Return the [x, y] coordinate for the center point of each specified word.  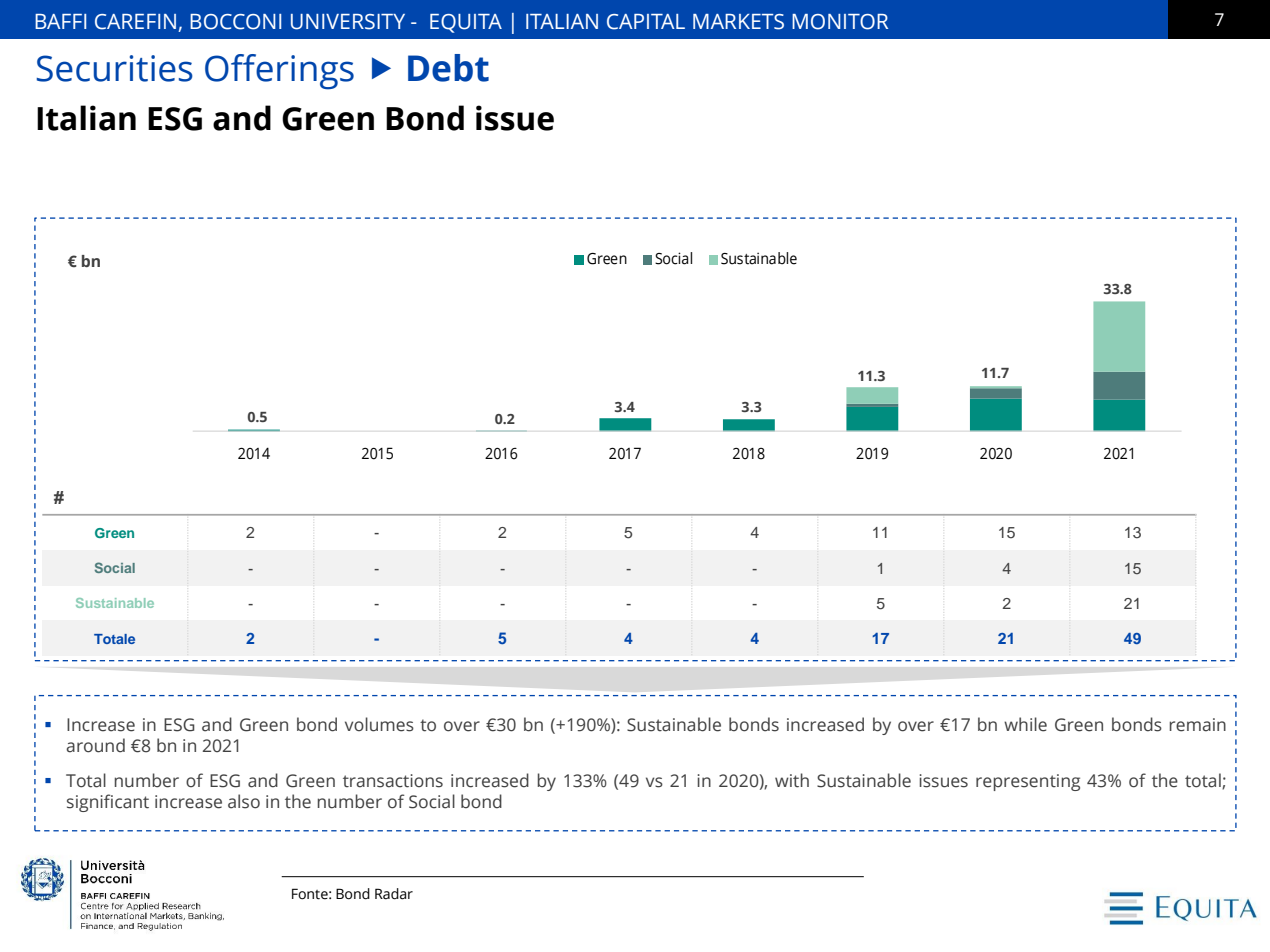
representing [1028, 782]
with [792, 780]
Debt [448, 68]
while [1025, 724]
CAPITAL [646, 22]
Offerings [279, 72]
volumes [379, 724]
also [244, 801]
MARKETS [738, 22]
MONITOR [840, 22]
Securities [115, 68]
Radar [394, 894]
